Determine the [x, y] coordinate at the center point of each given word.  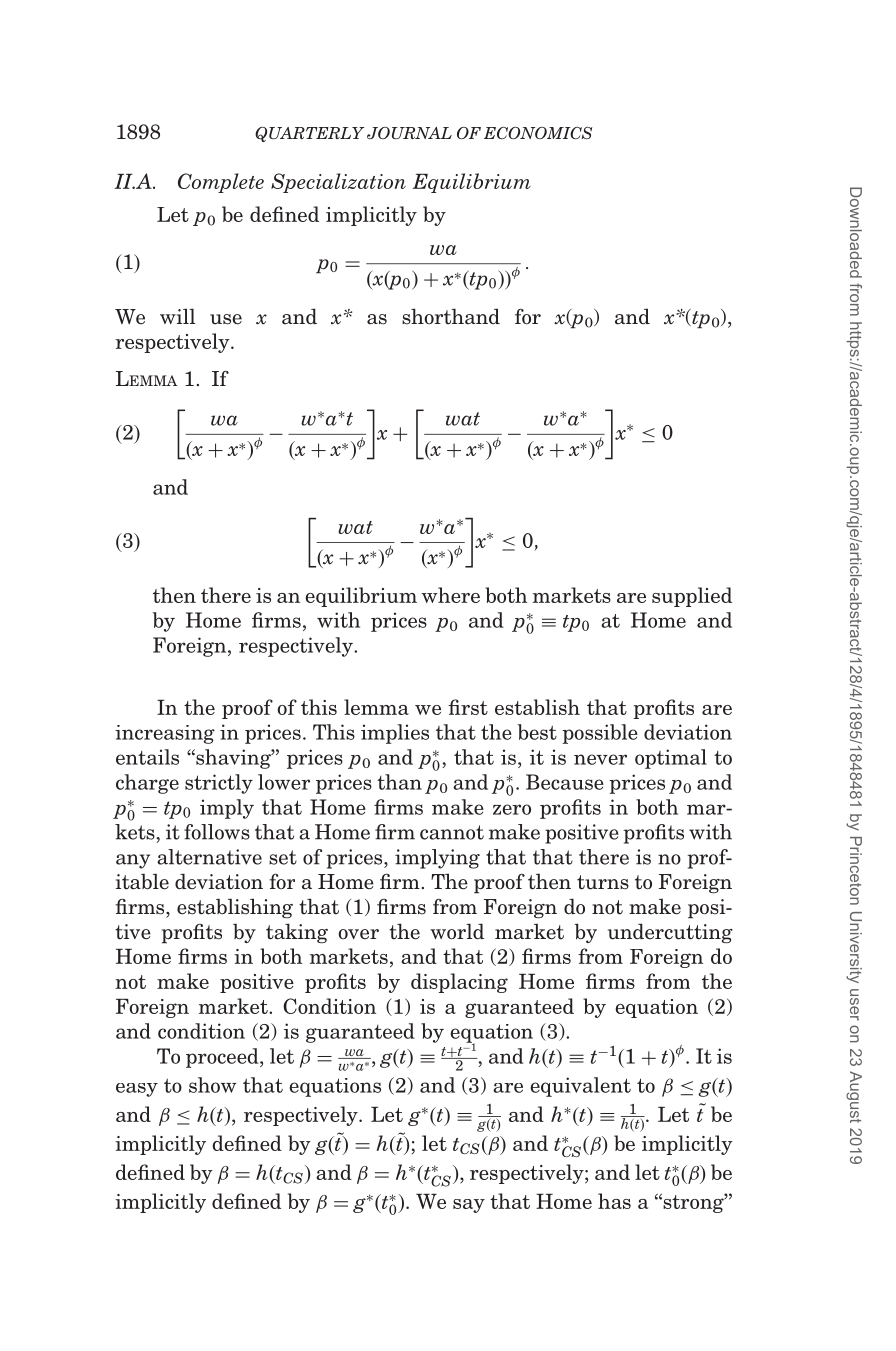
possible [600, 734]
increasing [165, 734]
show [212, 1085]
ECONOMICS [538, 133]
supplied [692, 597]
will [177, 316]
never [600, 759]
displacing [459, 983]
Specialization [338, 183]
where [451, 595]
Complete [221, 183]
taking [297, 933]
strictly [219, 784]
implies [395, 734]
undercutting [670, 933]
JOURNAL [409, 133]
